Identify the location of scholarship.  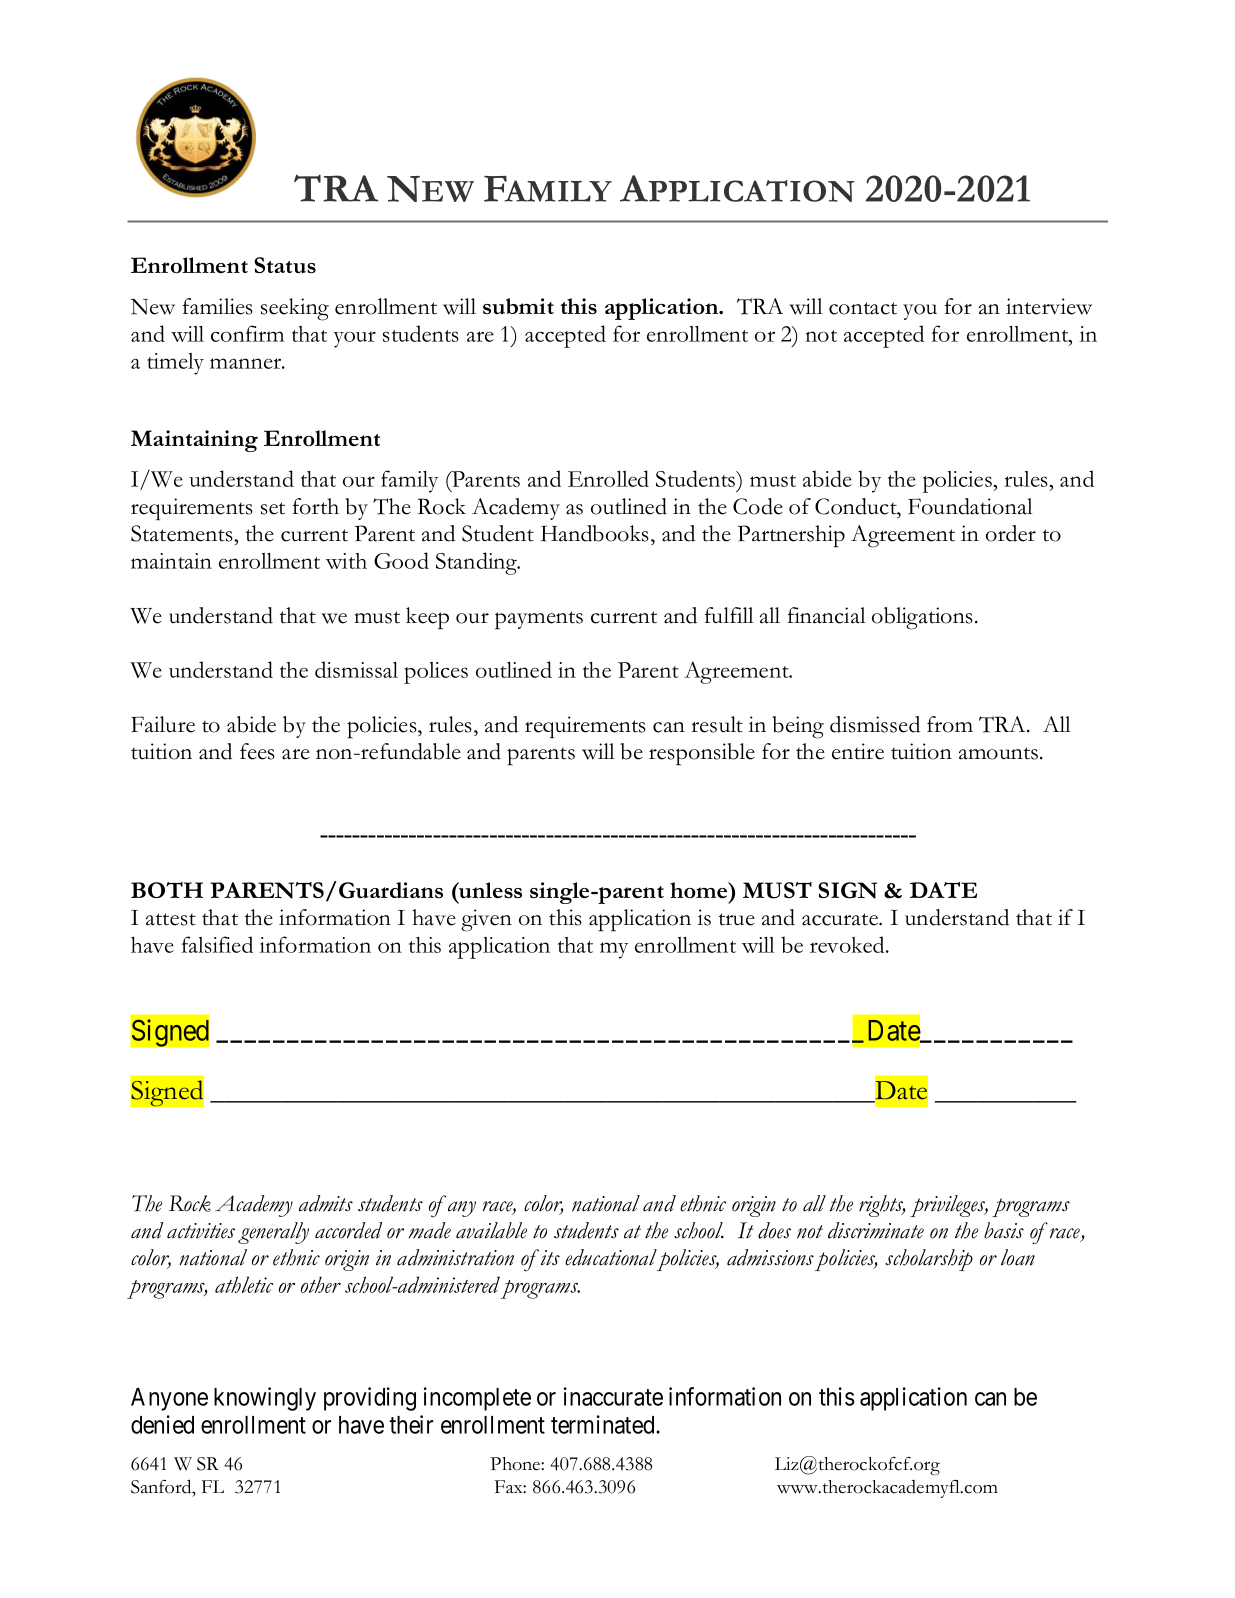
(929, 1260).
